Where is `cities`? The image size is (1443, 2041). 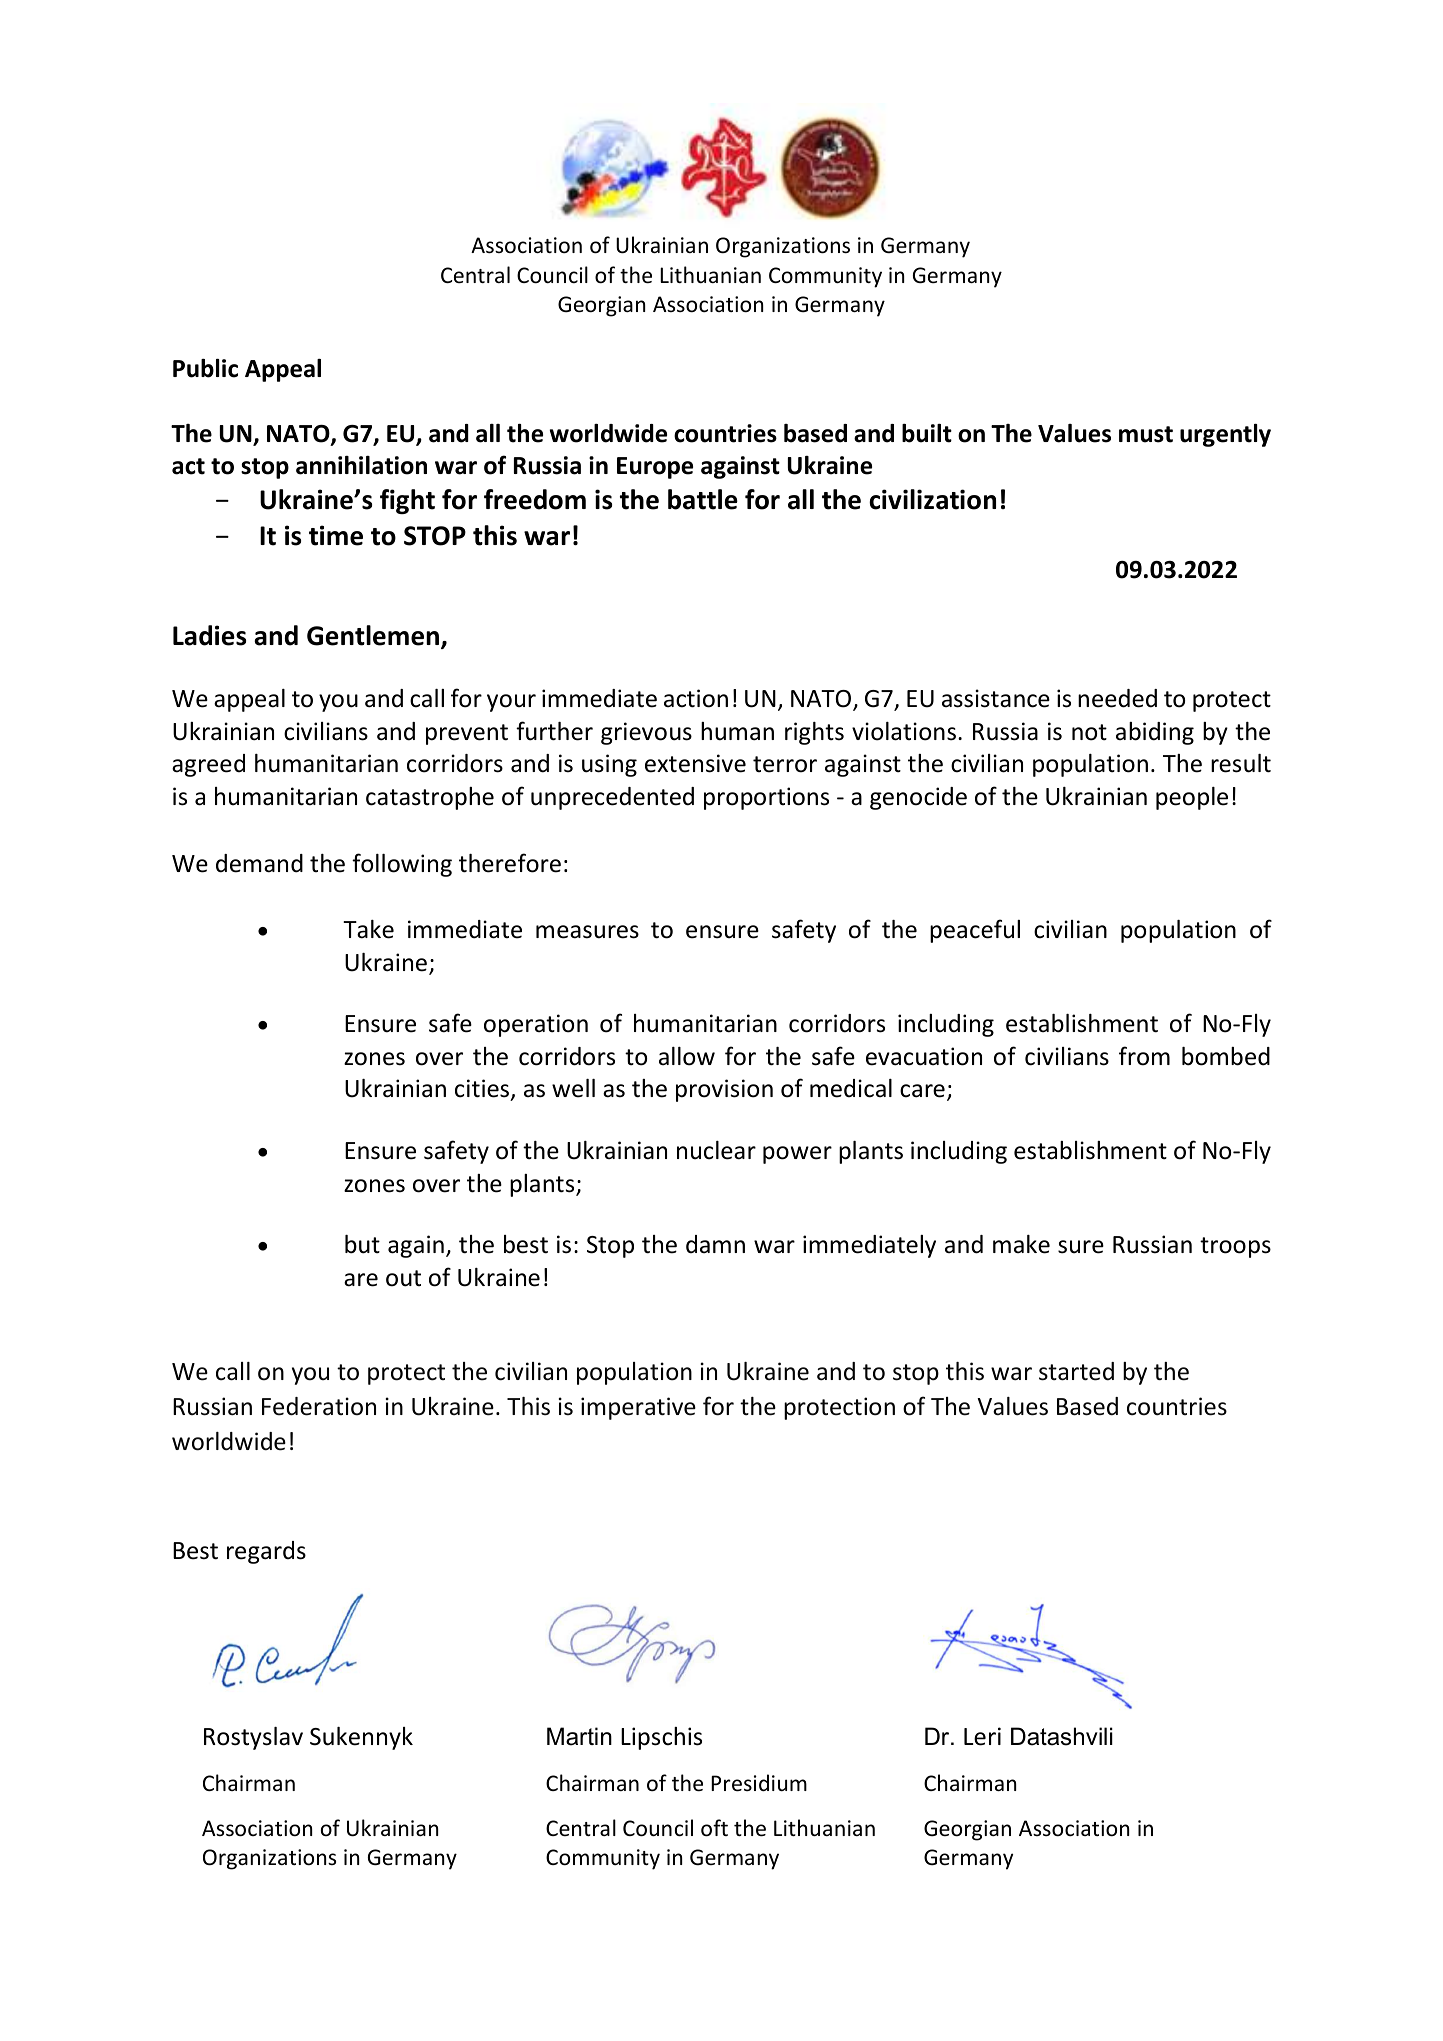
cities is located at coordinates (483, 1090).
